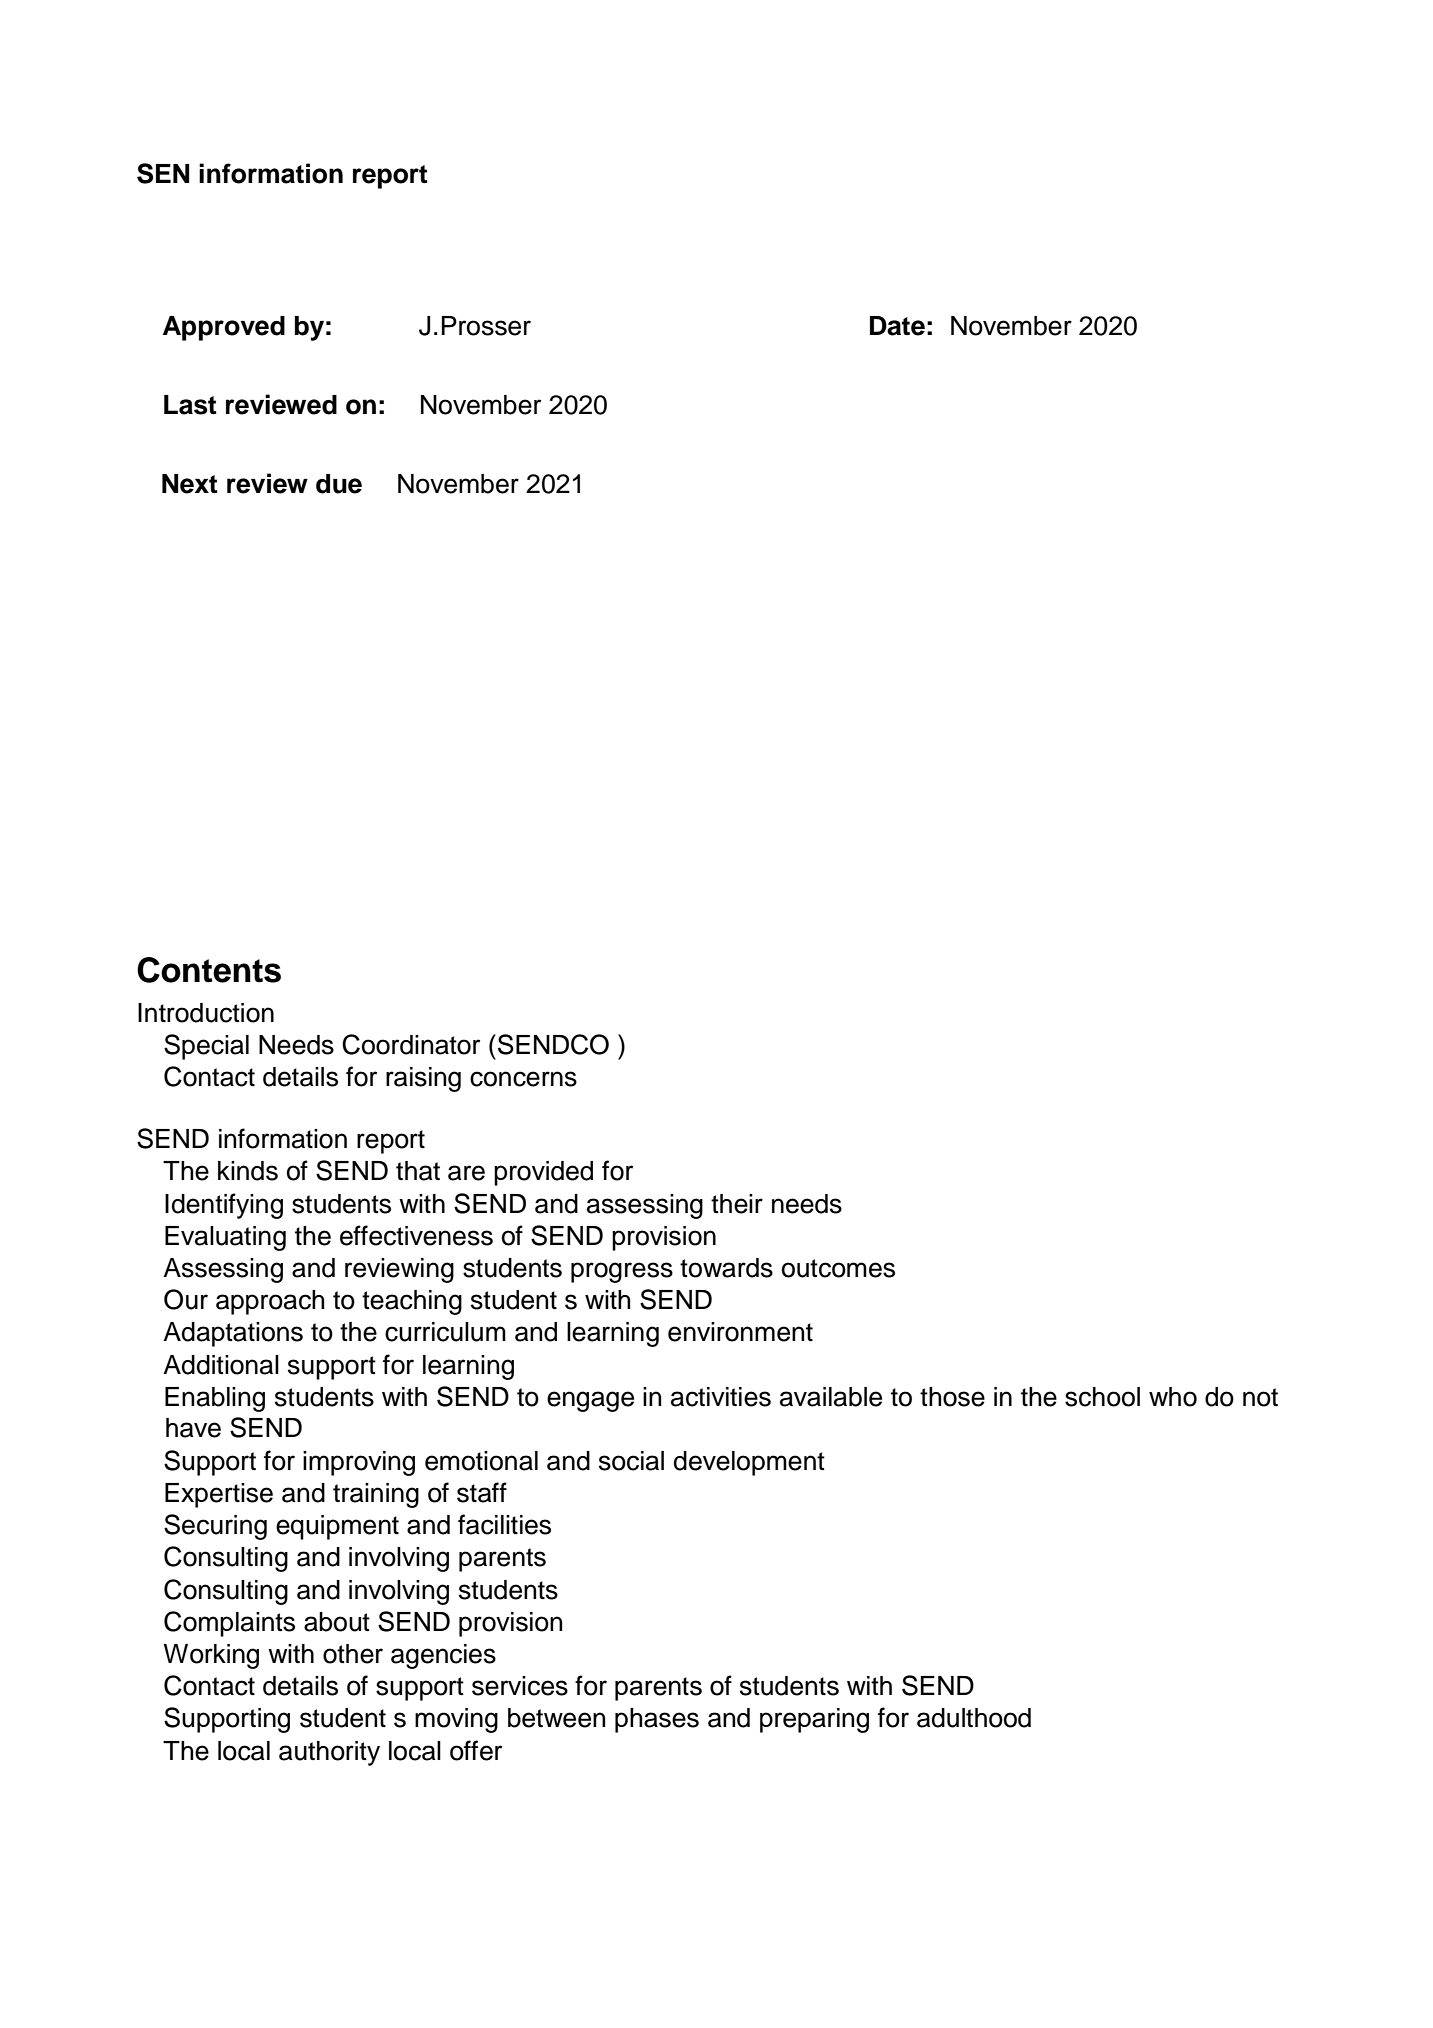 This screenshot has height=2028, width=1433. What do you see at coordinates (339, 484) in the screenshot?
I see `due` at bounding box center [339, 484].
